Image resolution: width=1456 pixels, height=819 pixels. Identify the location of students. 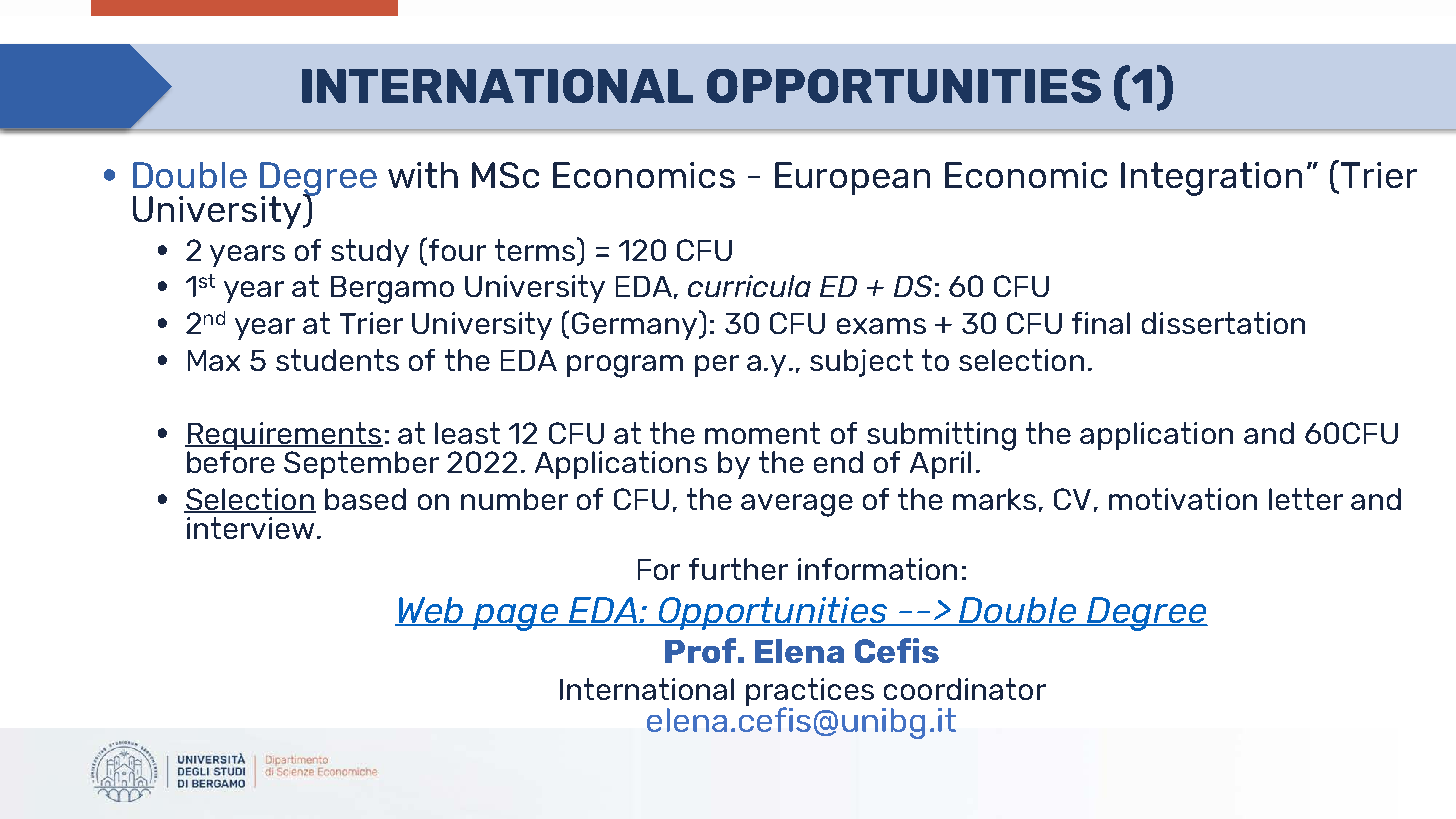
(337, 360).
